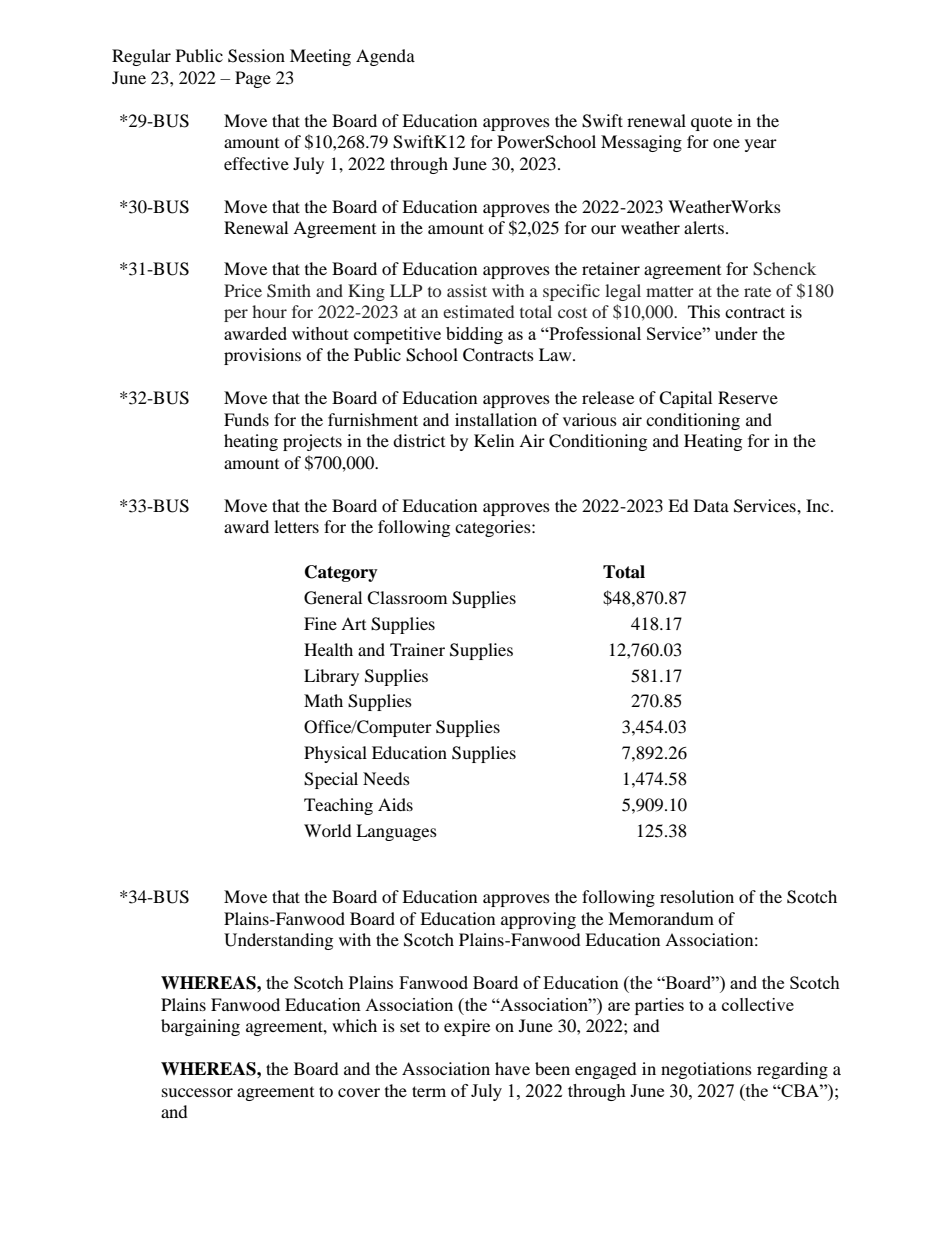  Describe the element at coordinates (494, 528) in the image. I see `categories` at that location.
